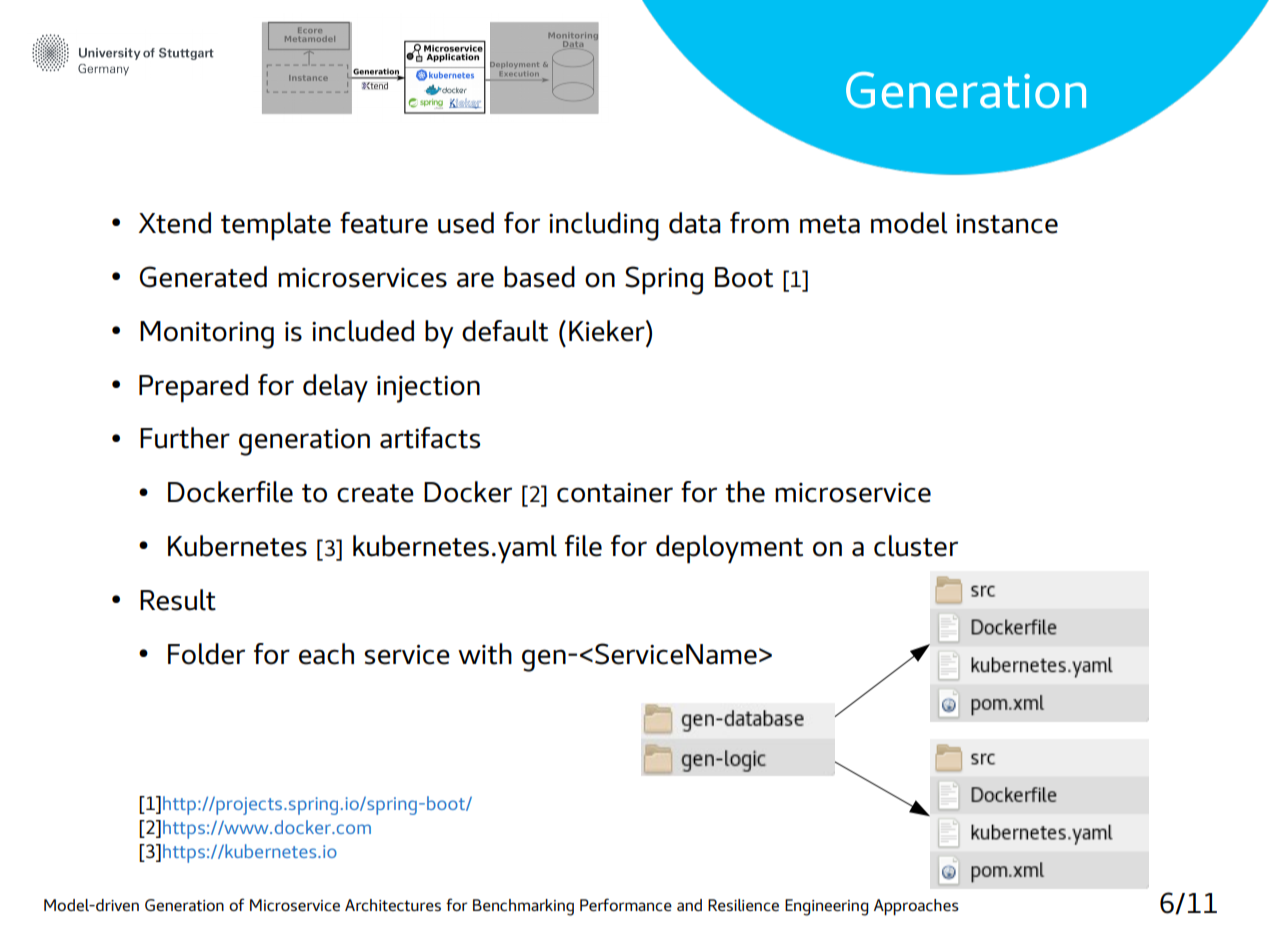 The width and height of the page is (1271, 952). I want to click on template, so click(276, 226).
